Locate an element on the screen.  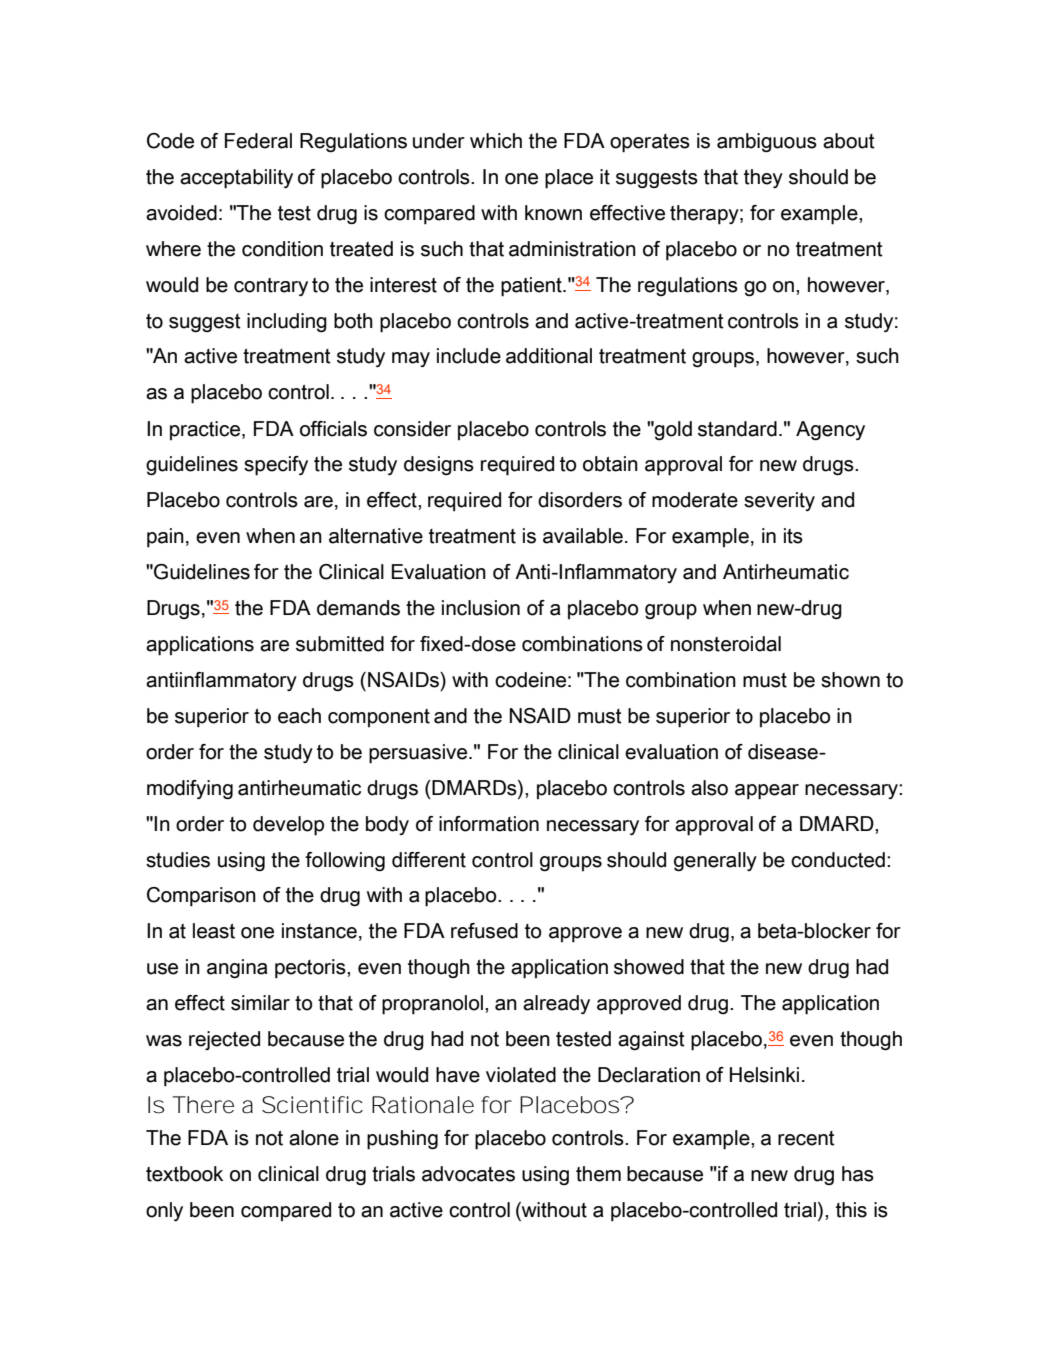
inclusion is located at coordinates (481, 608).
